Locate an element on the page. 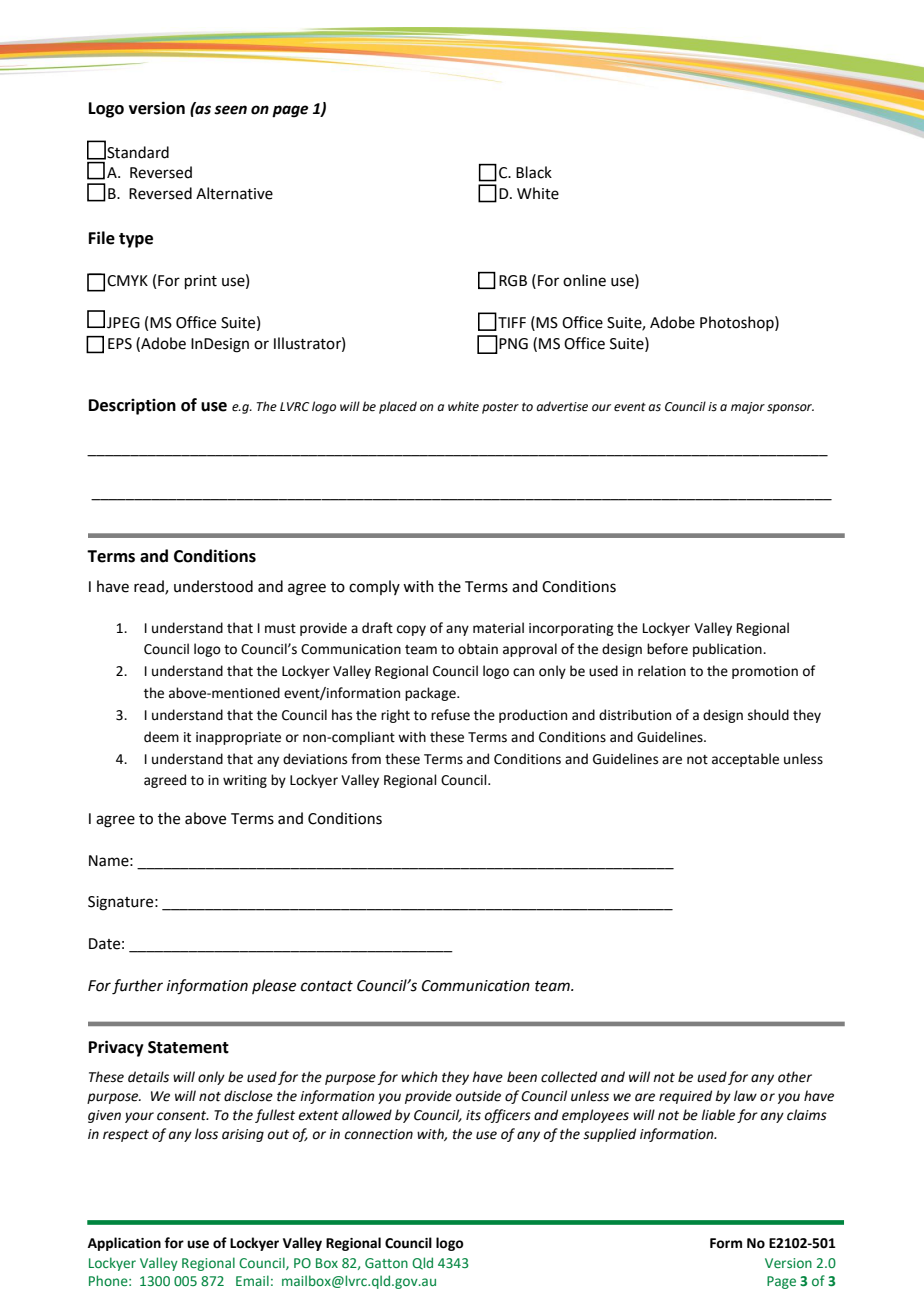  major is located at coordinates (748, 408).
